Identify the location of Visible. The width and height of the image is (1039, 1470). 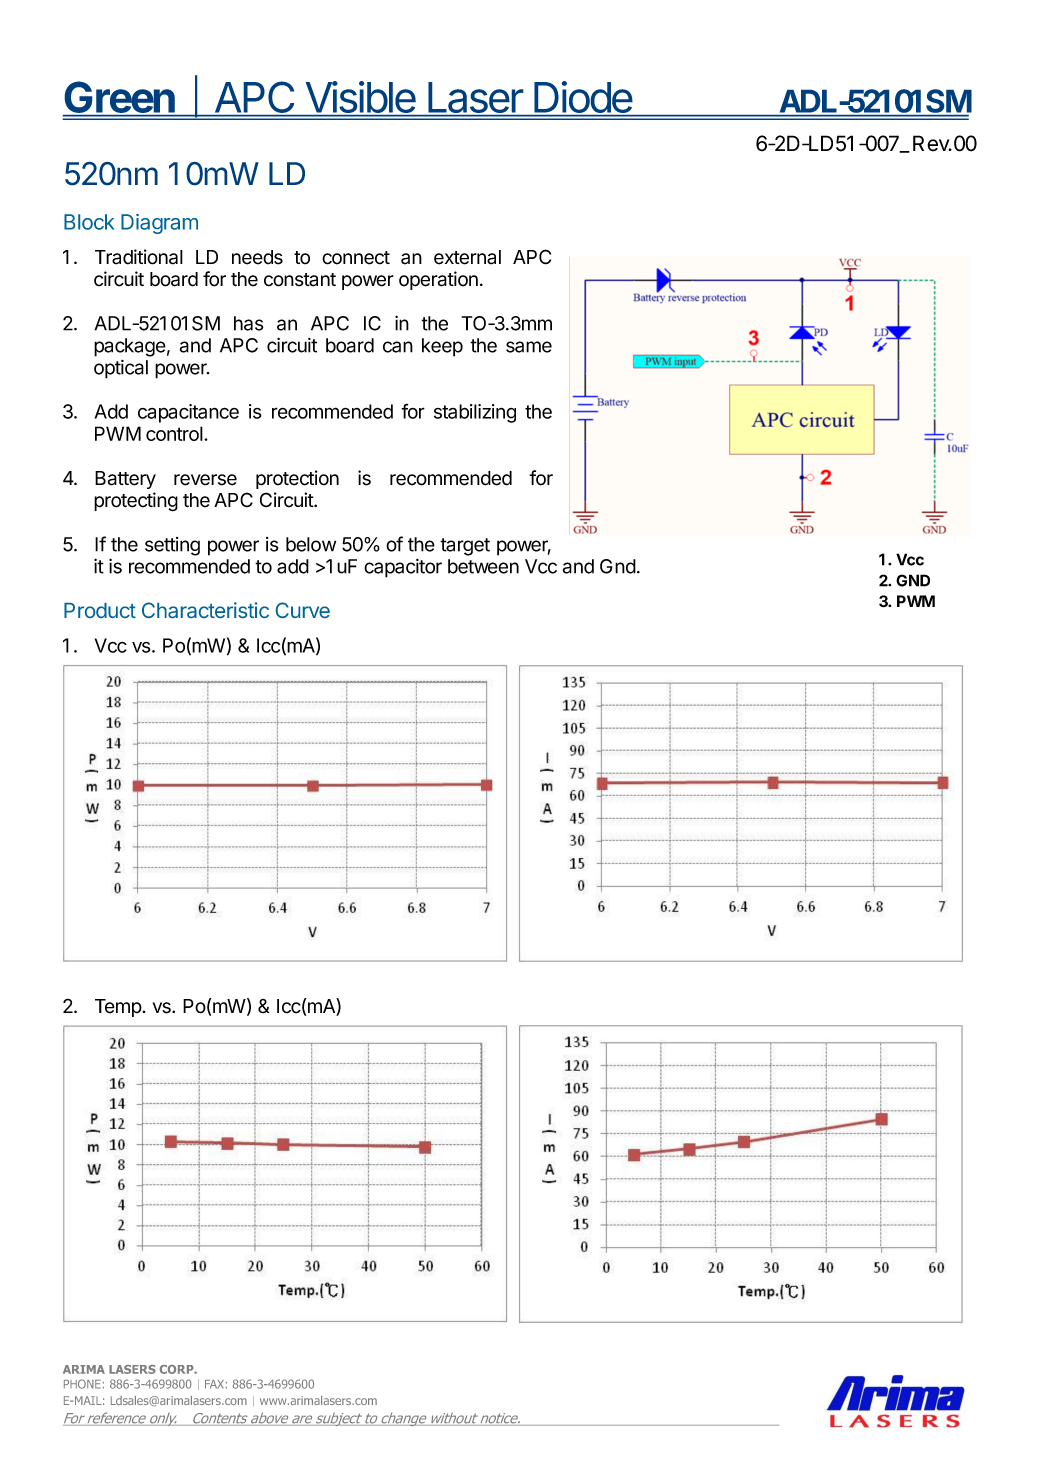
(360, 98).
